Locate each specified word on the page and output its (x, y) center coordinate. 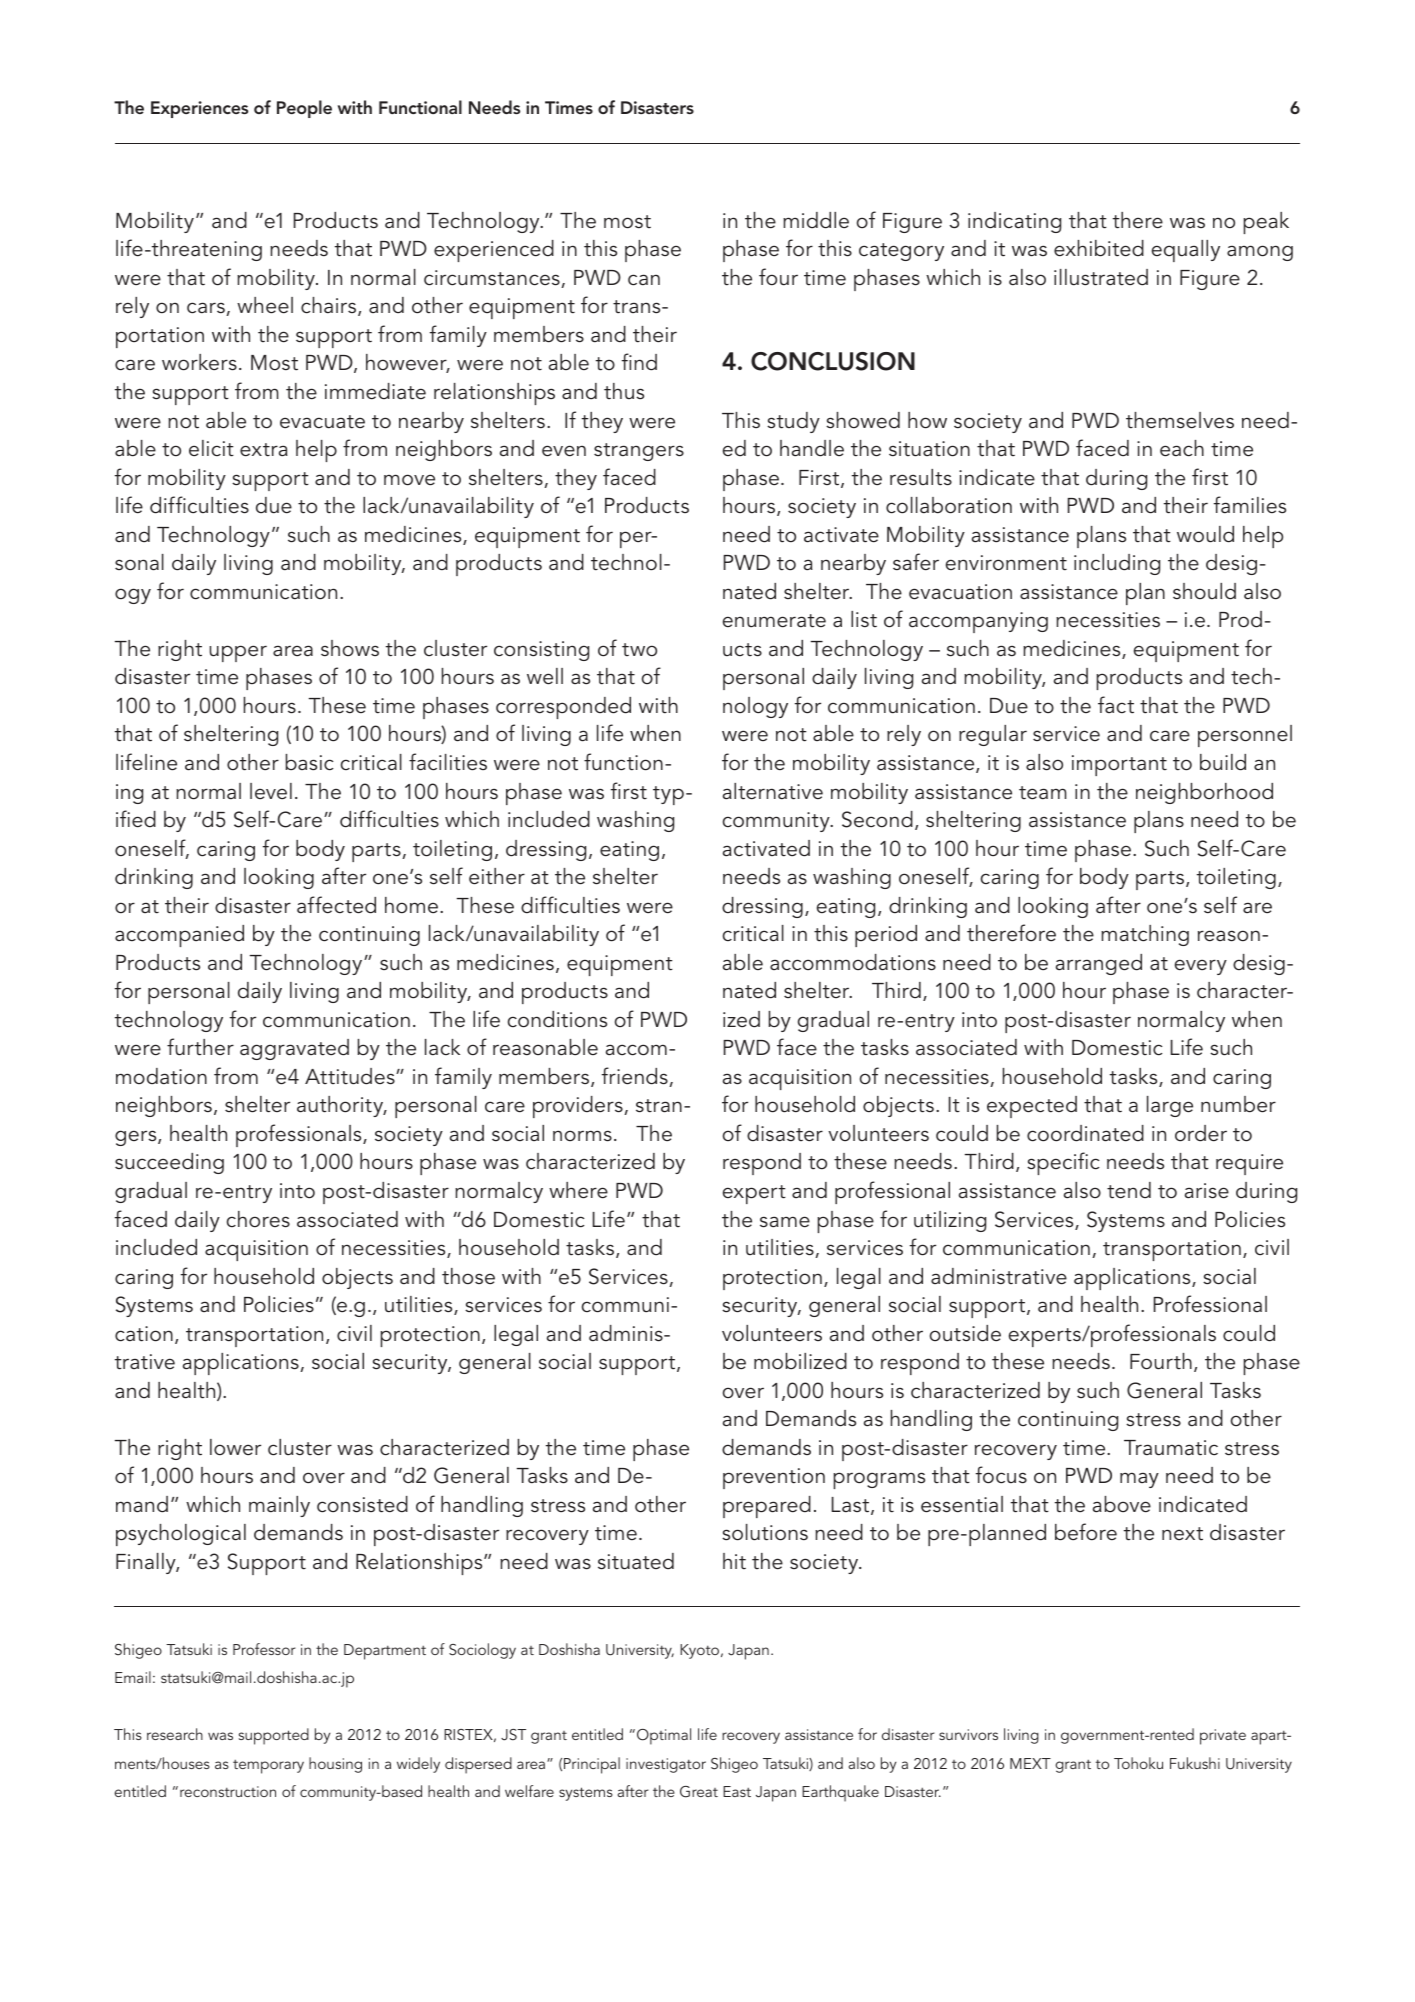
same (785, 1222)
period (886, 936)
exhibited (1099, 248)
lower (235, 1447)
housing (335, 1765)
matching (1145, 935)
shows (350, 648)
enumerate (774, 621)
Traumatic (1171, 1448)
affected (336, 905)
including (1117, 564)
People (304, 109)
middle (816, 220)
